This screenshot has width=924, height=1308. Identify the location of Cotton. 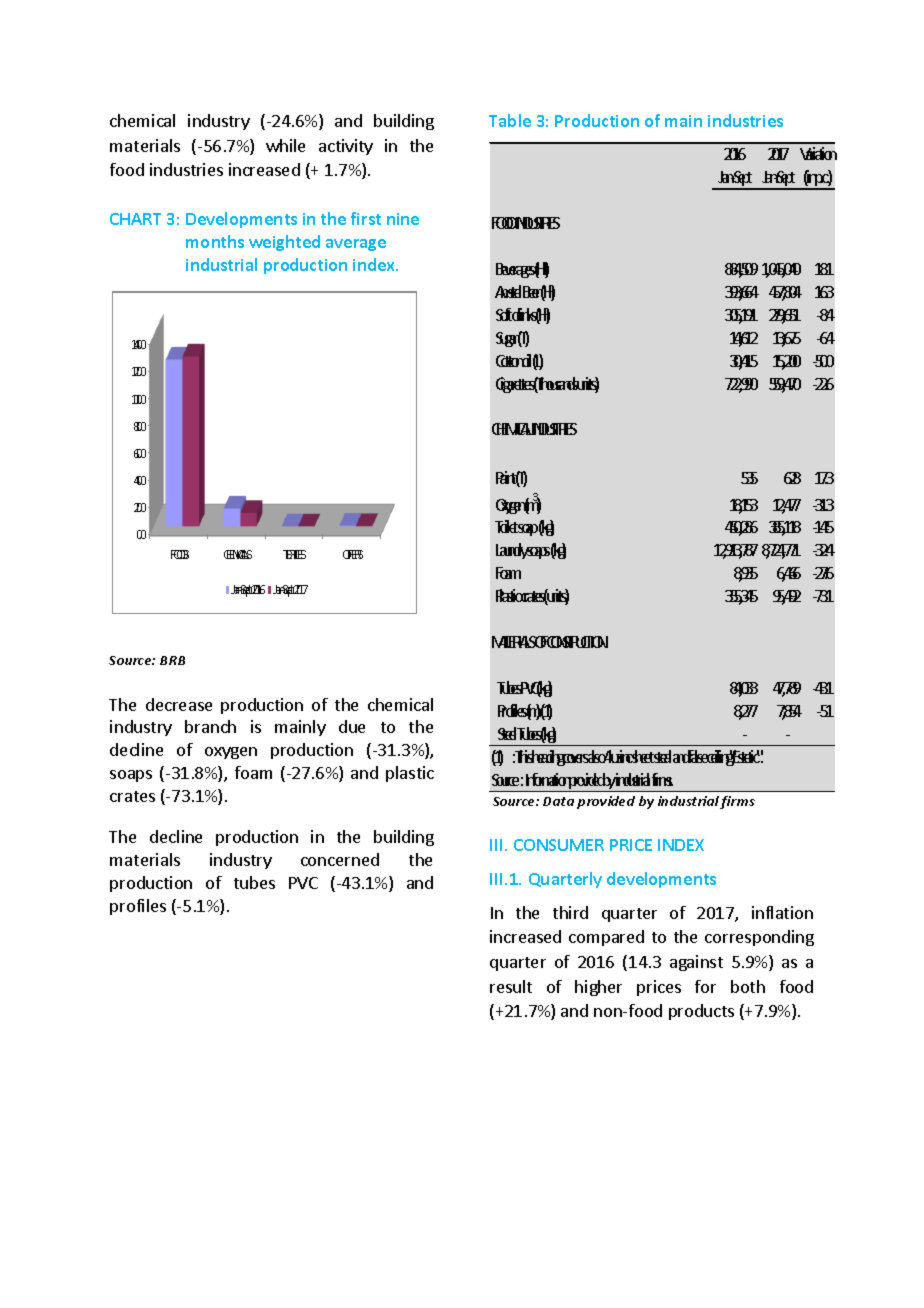
(508, 361).
